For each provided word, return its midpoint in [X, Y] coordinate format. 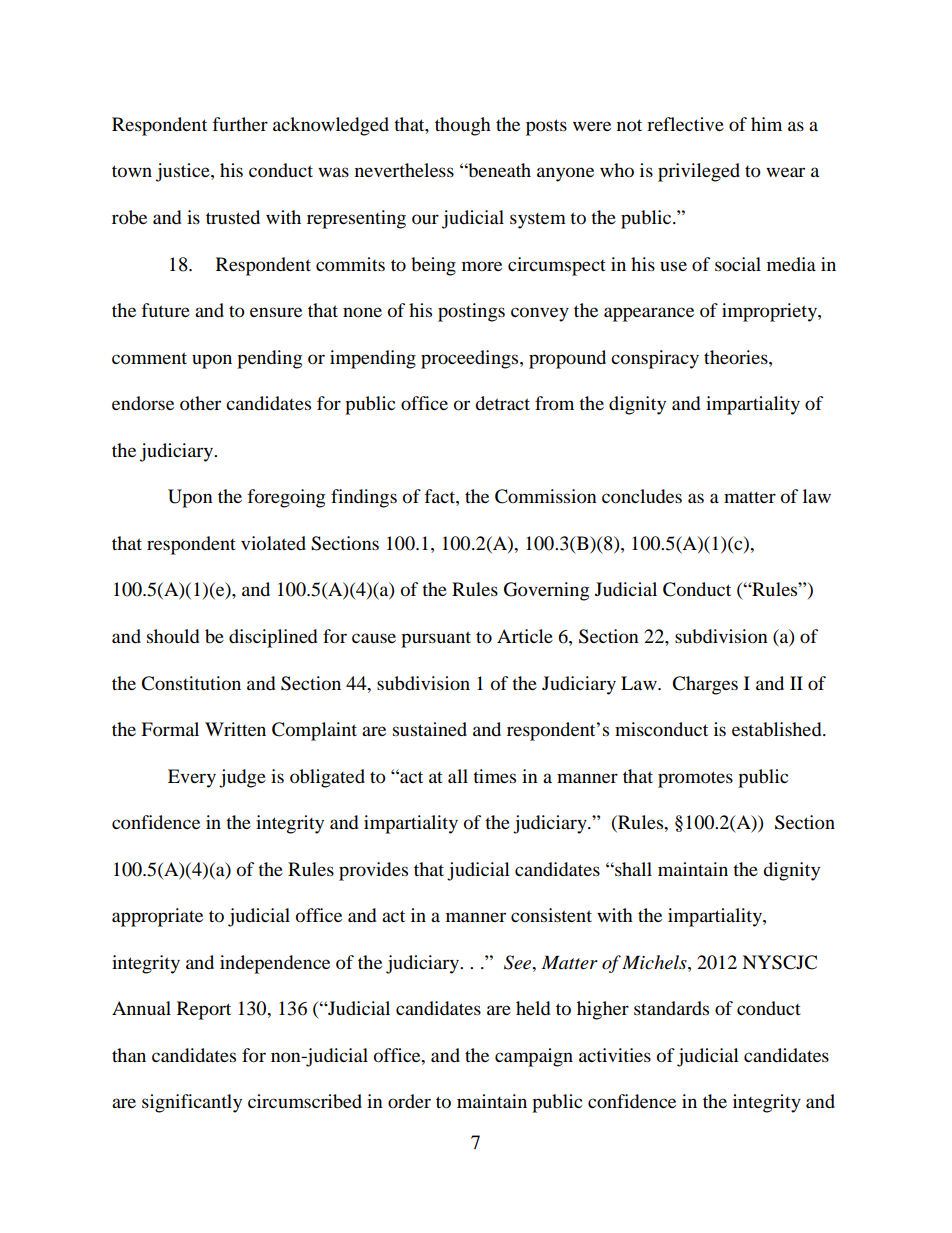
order [409, 1101]
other [200, 403]
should [173, 636]
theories [737, 357]
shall [632, 869]
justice [184, 172]
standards [671, 1008]
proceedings [471, 359]
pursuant [436, 639]
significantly [192, 1103]
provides [373, 871]
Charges [705, 685]
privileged [699, 172]
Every [192, 778]
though [463, 126]
